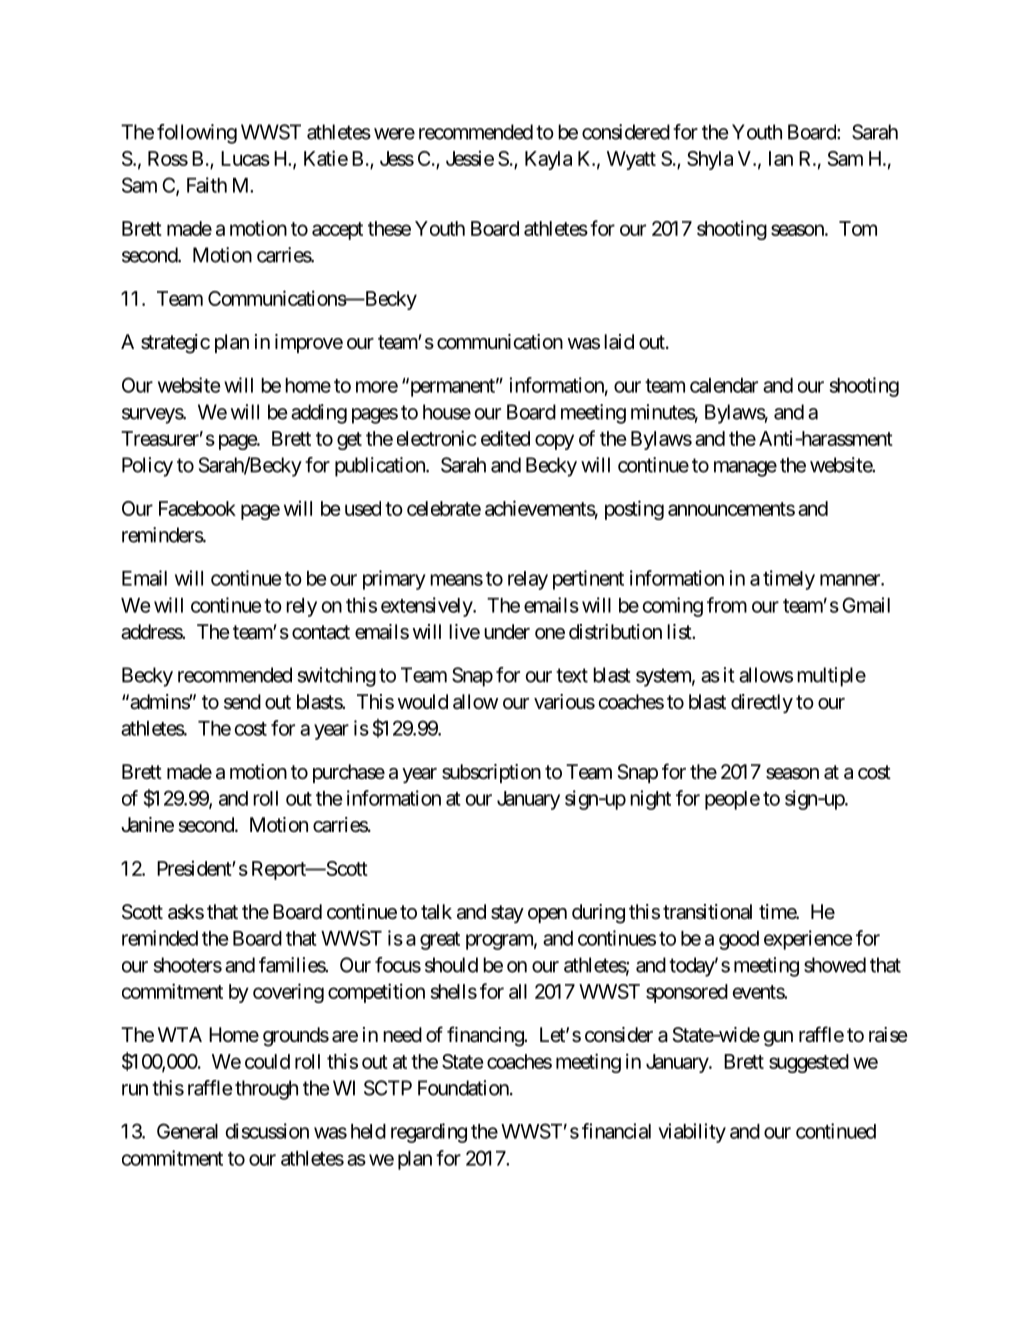 Image resolution: width=1026 pixels, height=1328 pixels. Describe the element at coordinates (781, 158) in the screenshot. I see `Ian` at that location.
